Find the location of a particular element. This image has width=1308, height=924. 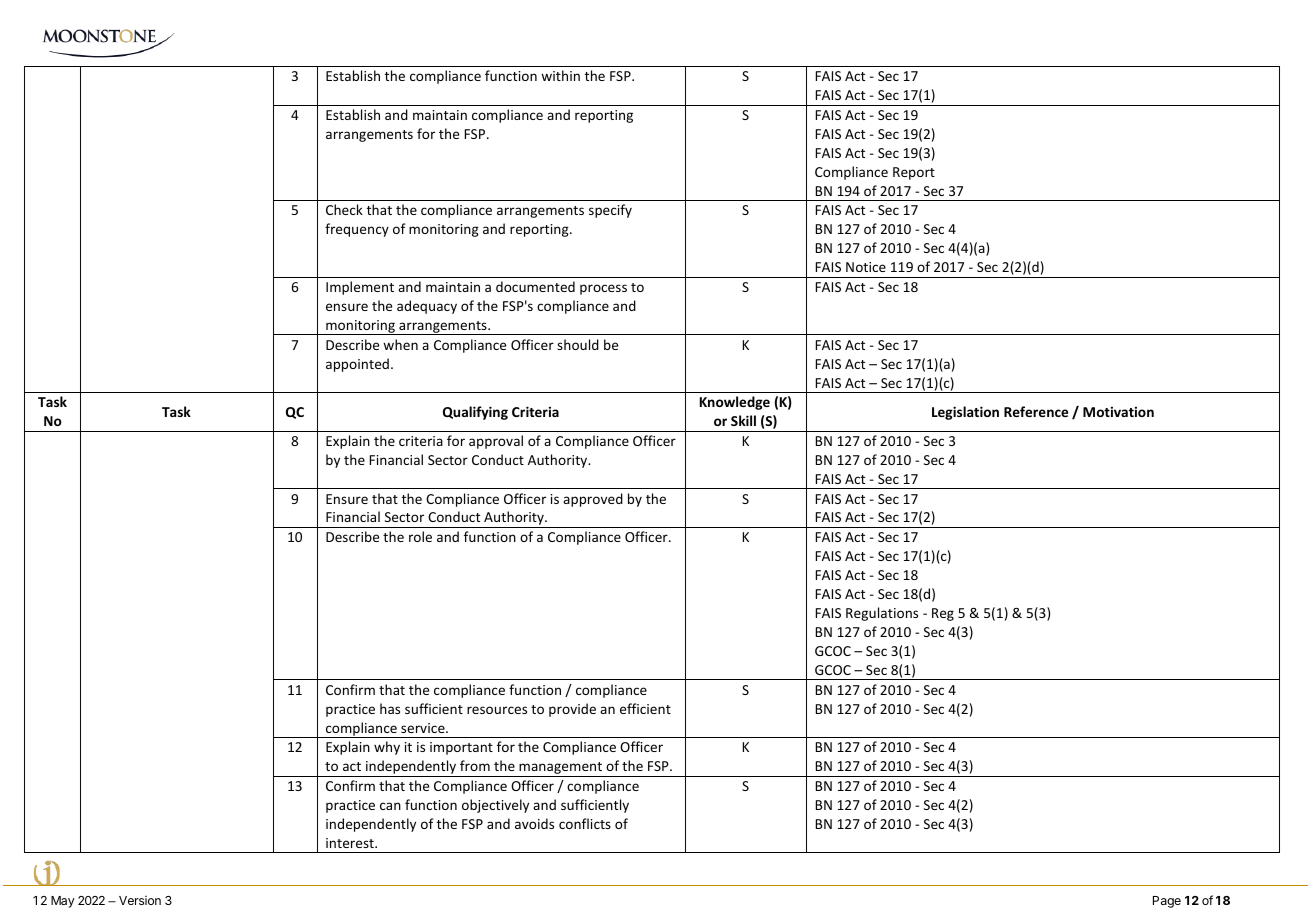

frequency is located at coordinates (357, 230).
